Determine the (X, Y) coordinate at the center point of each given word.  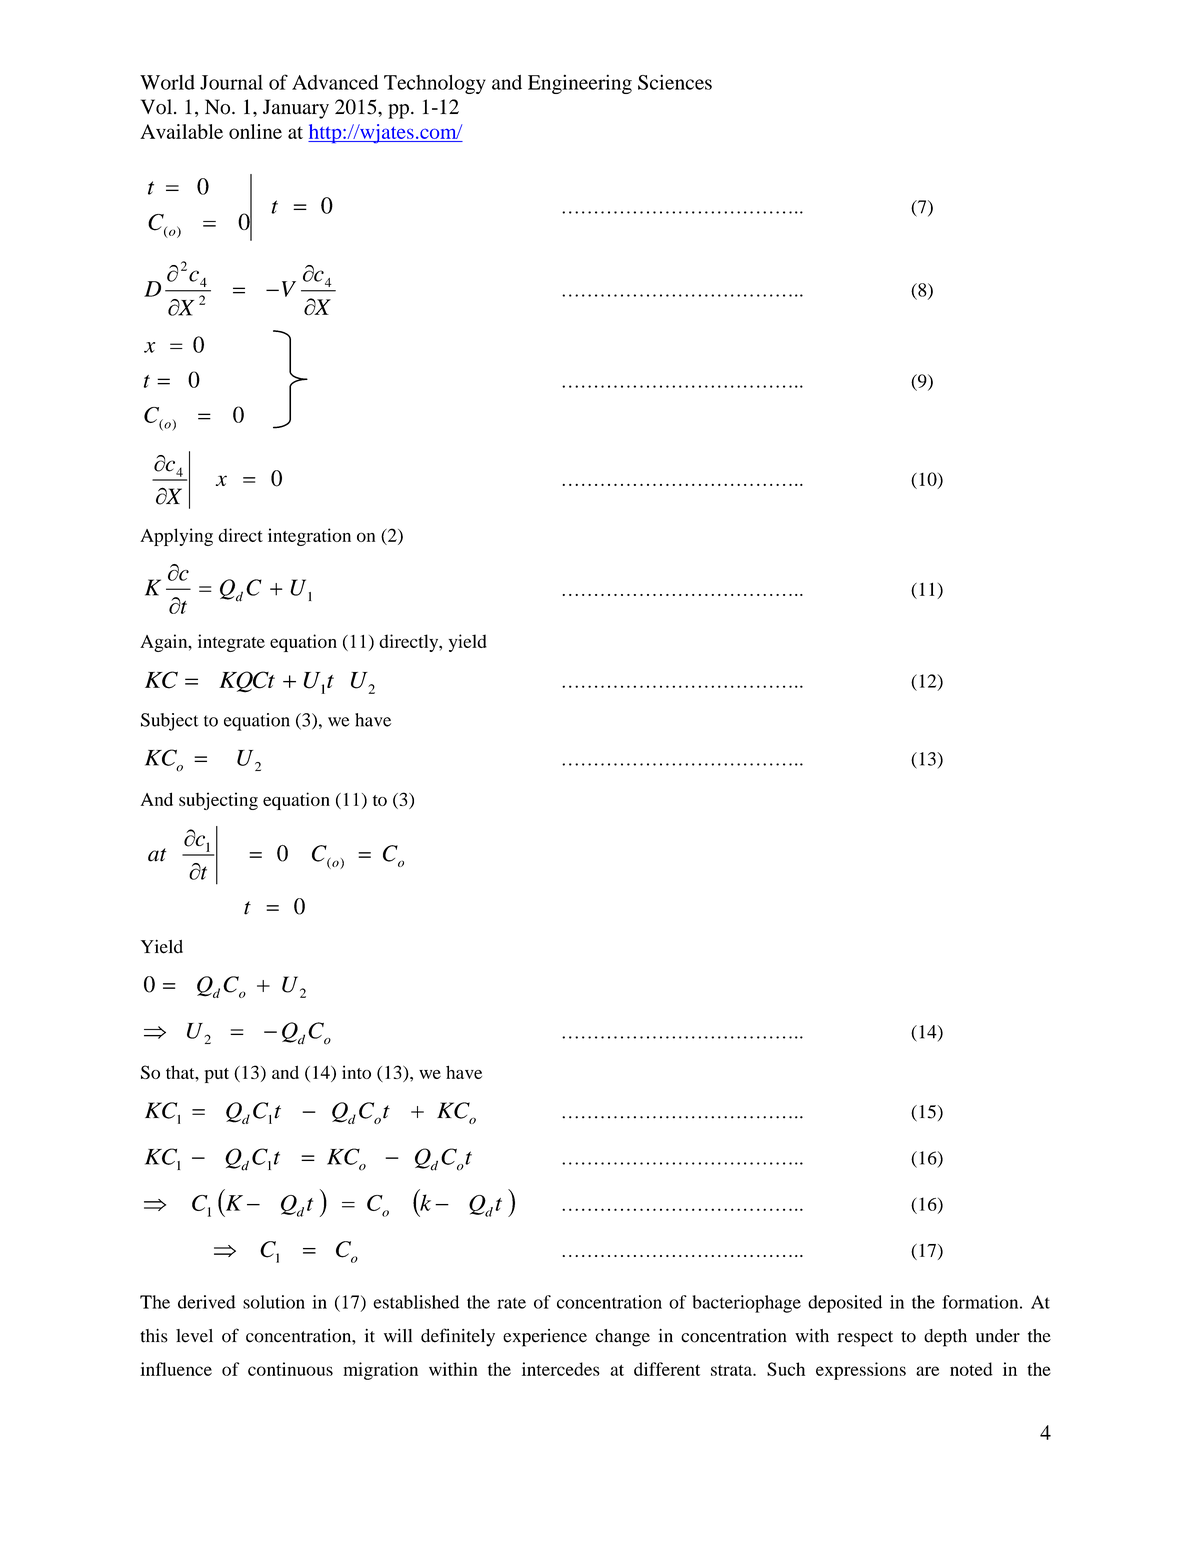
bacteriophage (747, 1304)
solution (274, 1302)
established (416, 1302)
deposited (845, 1304)
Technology (435, 84)
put (217, 1075)
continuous (290, 1369)
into (356, 1072)
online (255, 131)
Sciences (675, 82)
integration (309, 537)
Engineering (580, 84)
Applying (176, 537)
